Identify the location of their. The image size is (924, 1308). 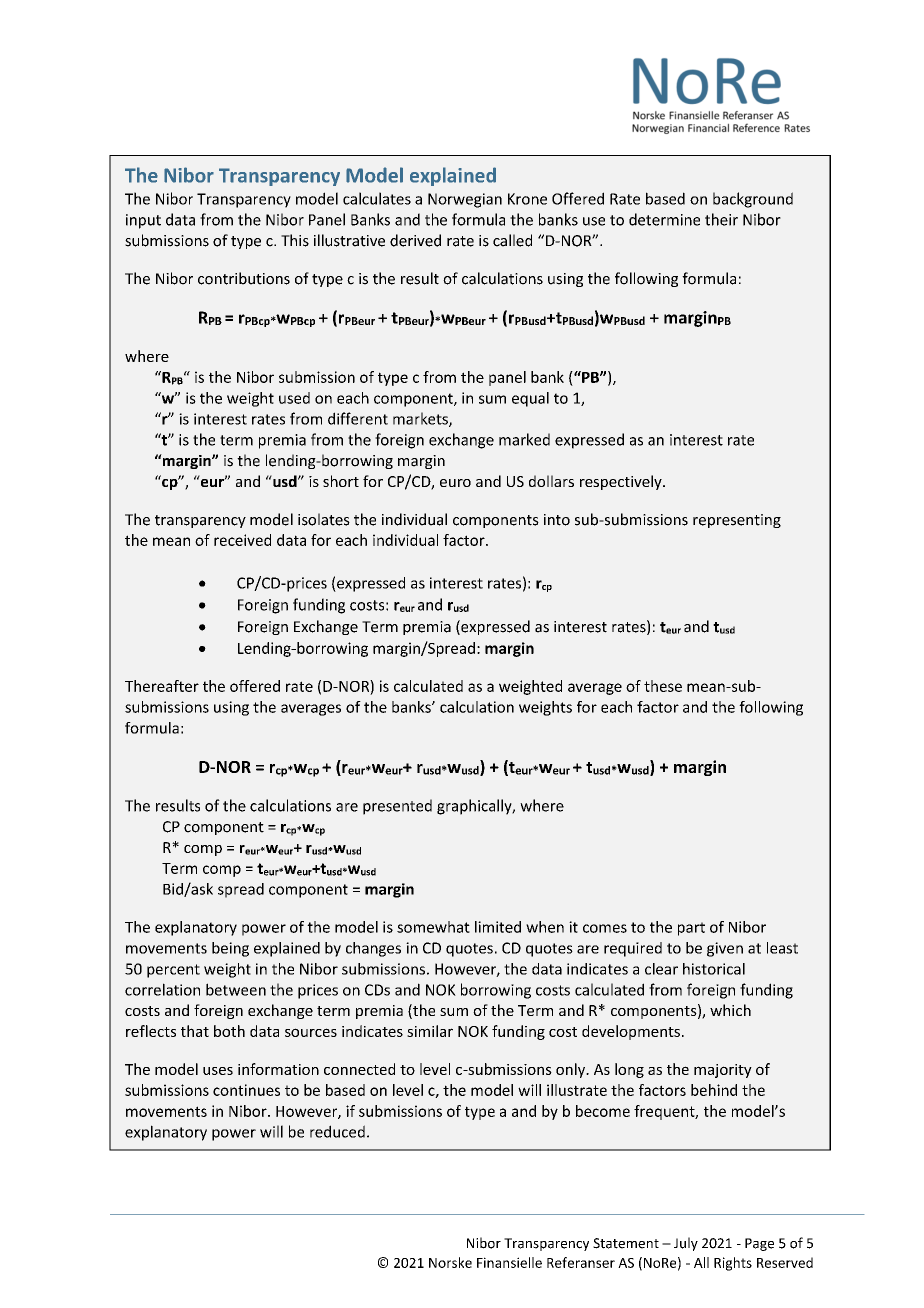
(721, 219).
